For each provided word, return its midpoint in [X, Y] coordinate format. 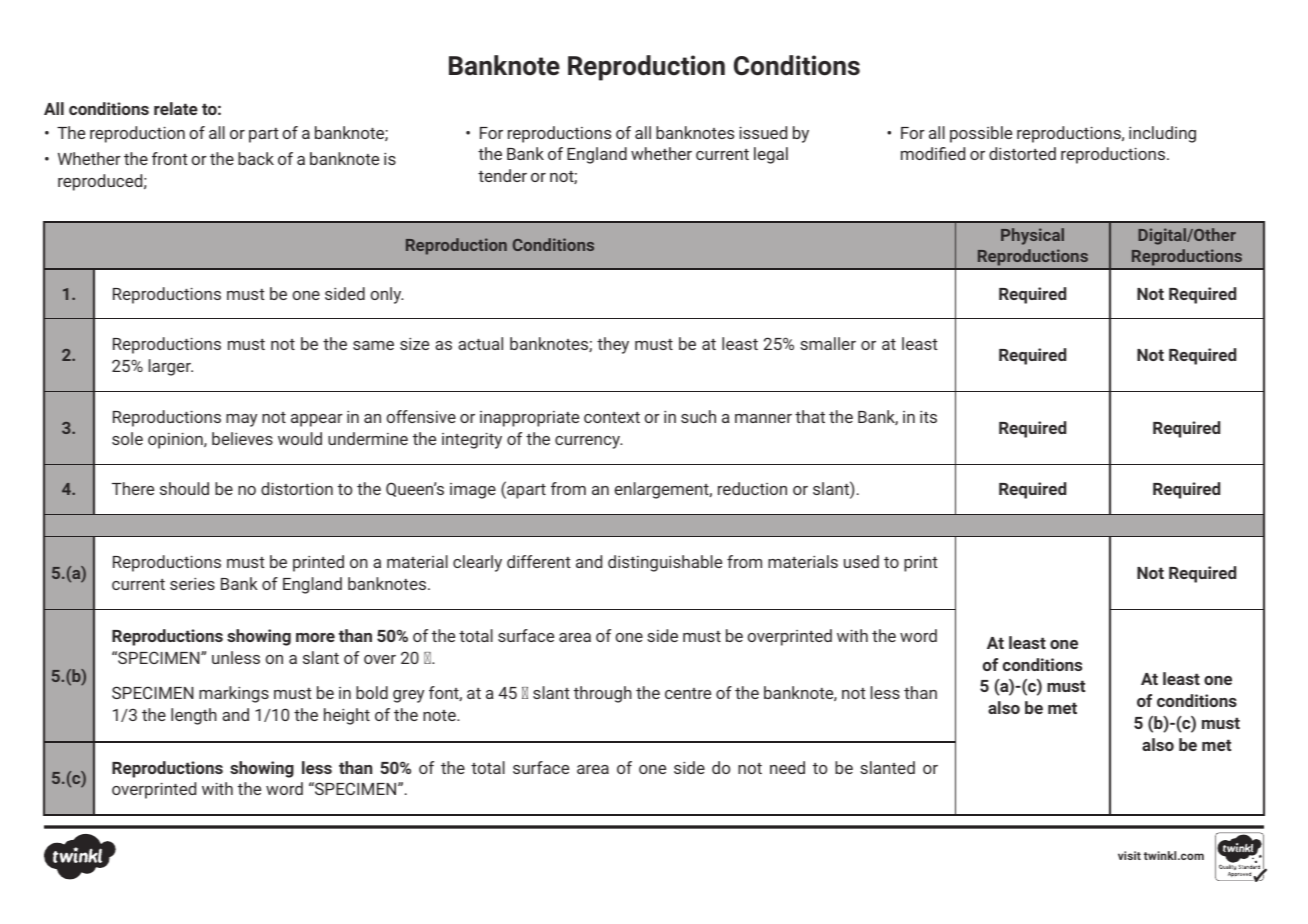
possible [981, 134]
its [928, 416]
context [612, 417]
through [603, 694]
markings [234, 694]
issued [763, 132]
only [387, 295]
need [787, 767]
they [613, 345]
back [256, 158]
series [192, 583]
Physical [1032, 236]
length [194, 716]
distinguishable [665, 563]
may [241, 420]
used [861, 561]
